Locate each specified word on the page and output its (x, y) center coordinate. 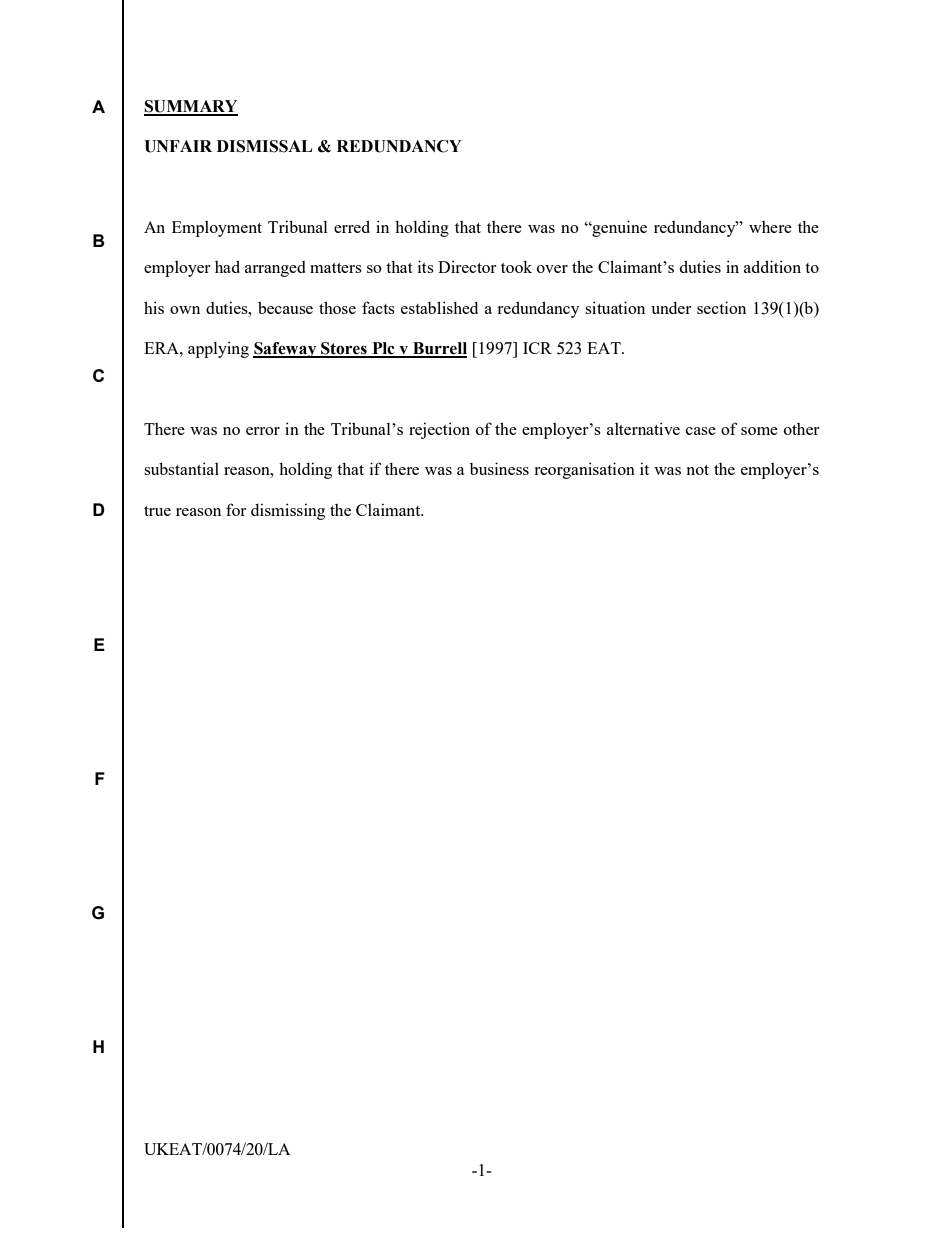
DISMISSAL (264, 146)
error (263, 431)
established (439, 307)
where (770, 227)
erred (352, 226)
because (285, 307)
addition (772, 266)
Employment (217, 229)
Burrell (439, 349)
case (701, 431)
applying (218, 349)
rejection (439, 430)
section (721, 307)
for (236, 509)
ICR (537, 348)
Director (467, 266)
